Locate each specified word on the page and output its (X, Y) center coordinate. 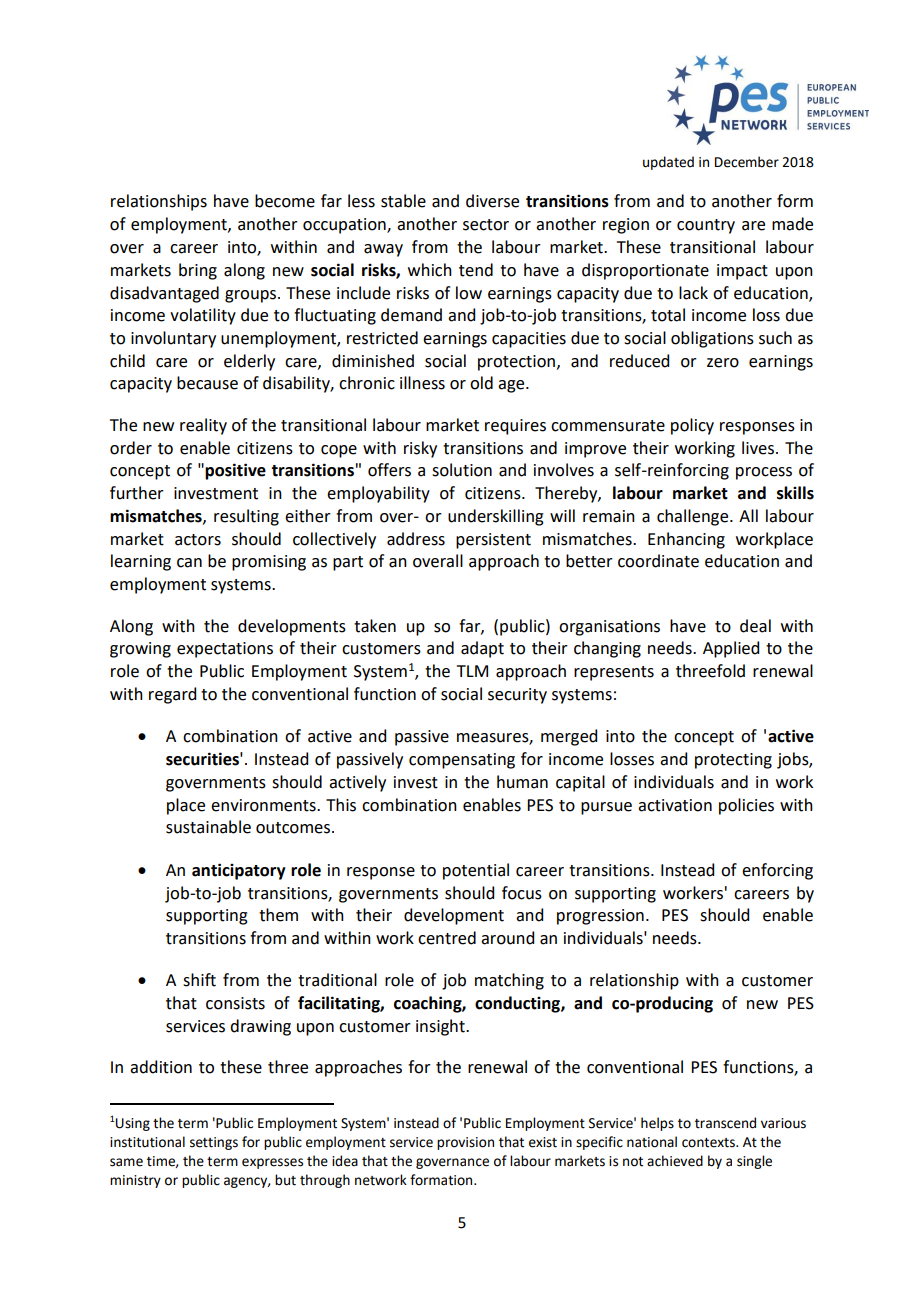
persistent (493, 541)
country (706, 226)
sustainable (208, 827)
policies (746, 806)
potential (476, 871)
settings (214, 1143)
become (285, 201)
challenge (694, 517)
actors (198, 540)
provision (465, 1143)
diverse (492, 201)
